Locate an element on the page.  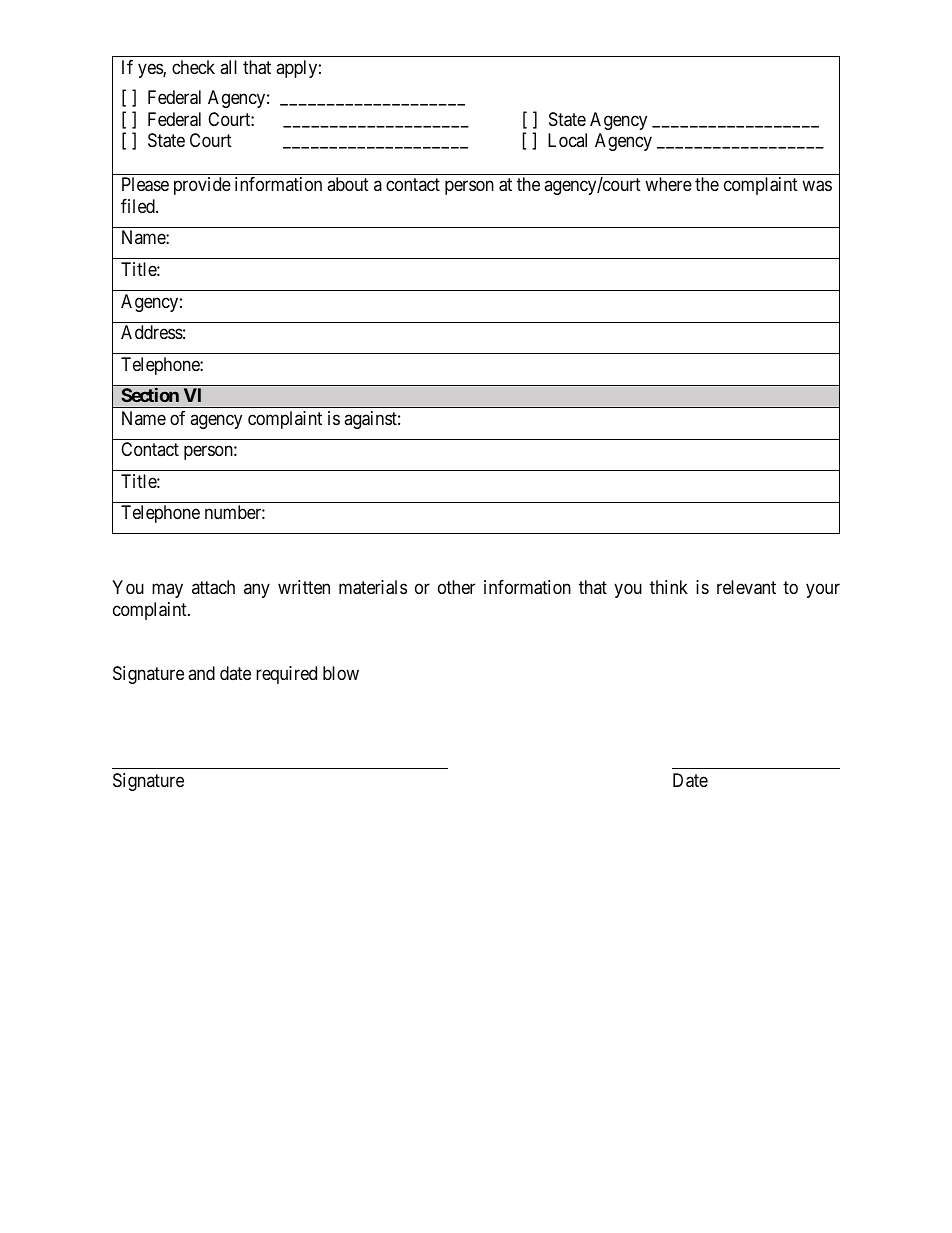
think is located at coordinates (669, 587).
